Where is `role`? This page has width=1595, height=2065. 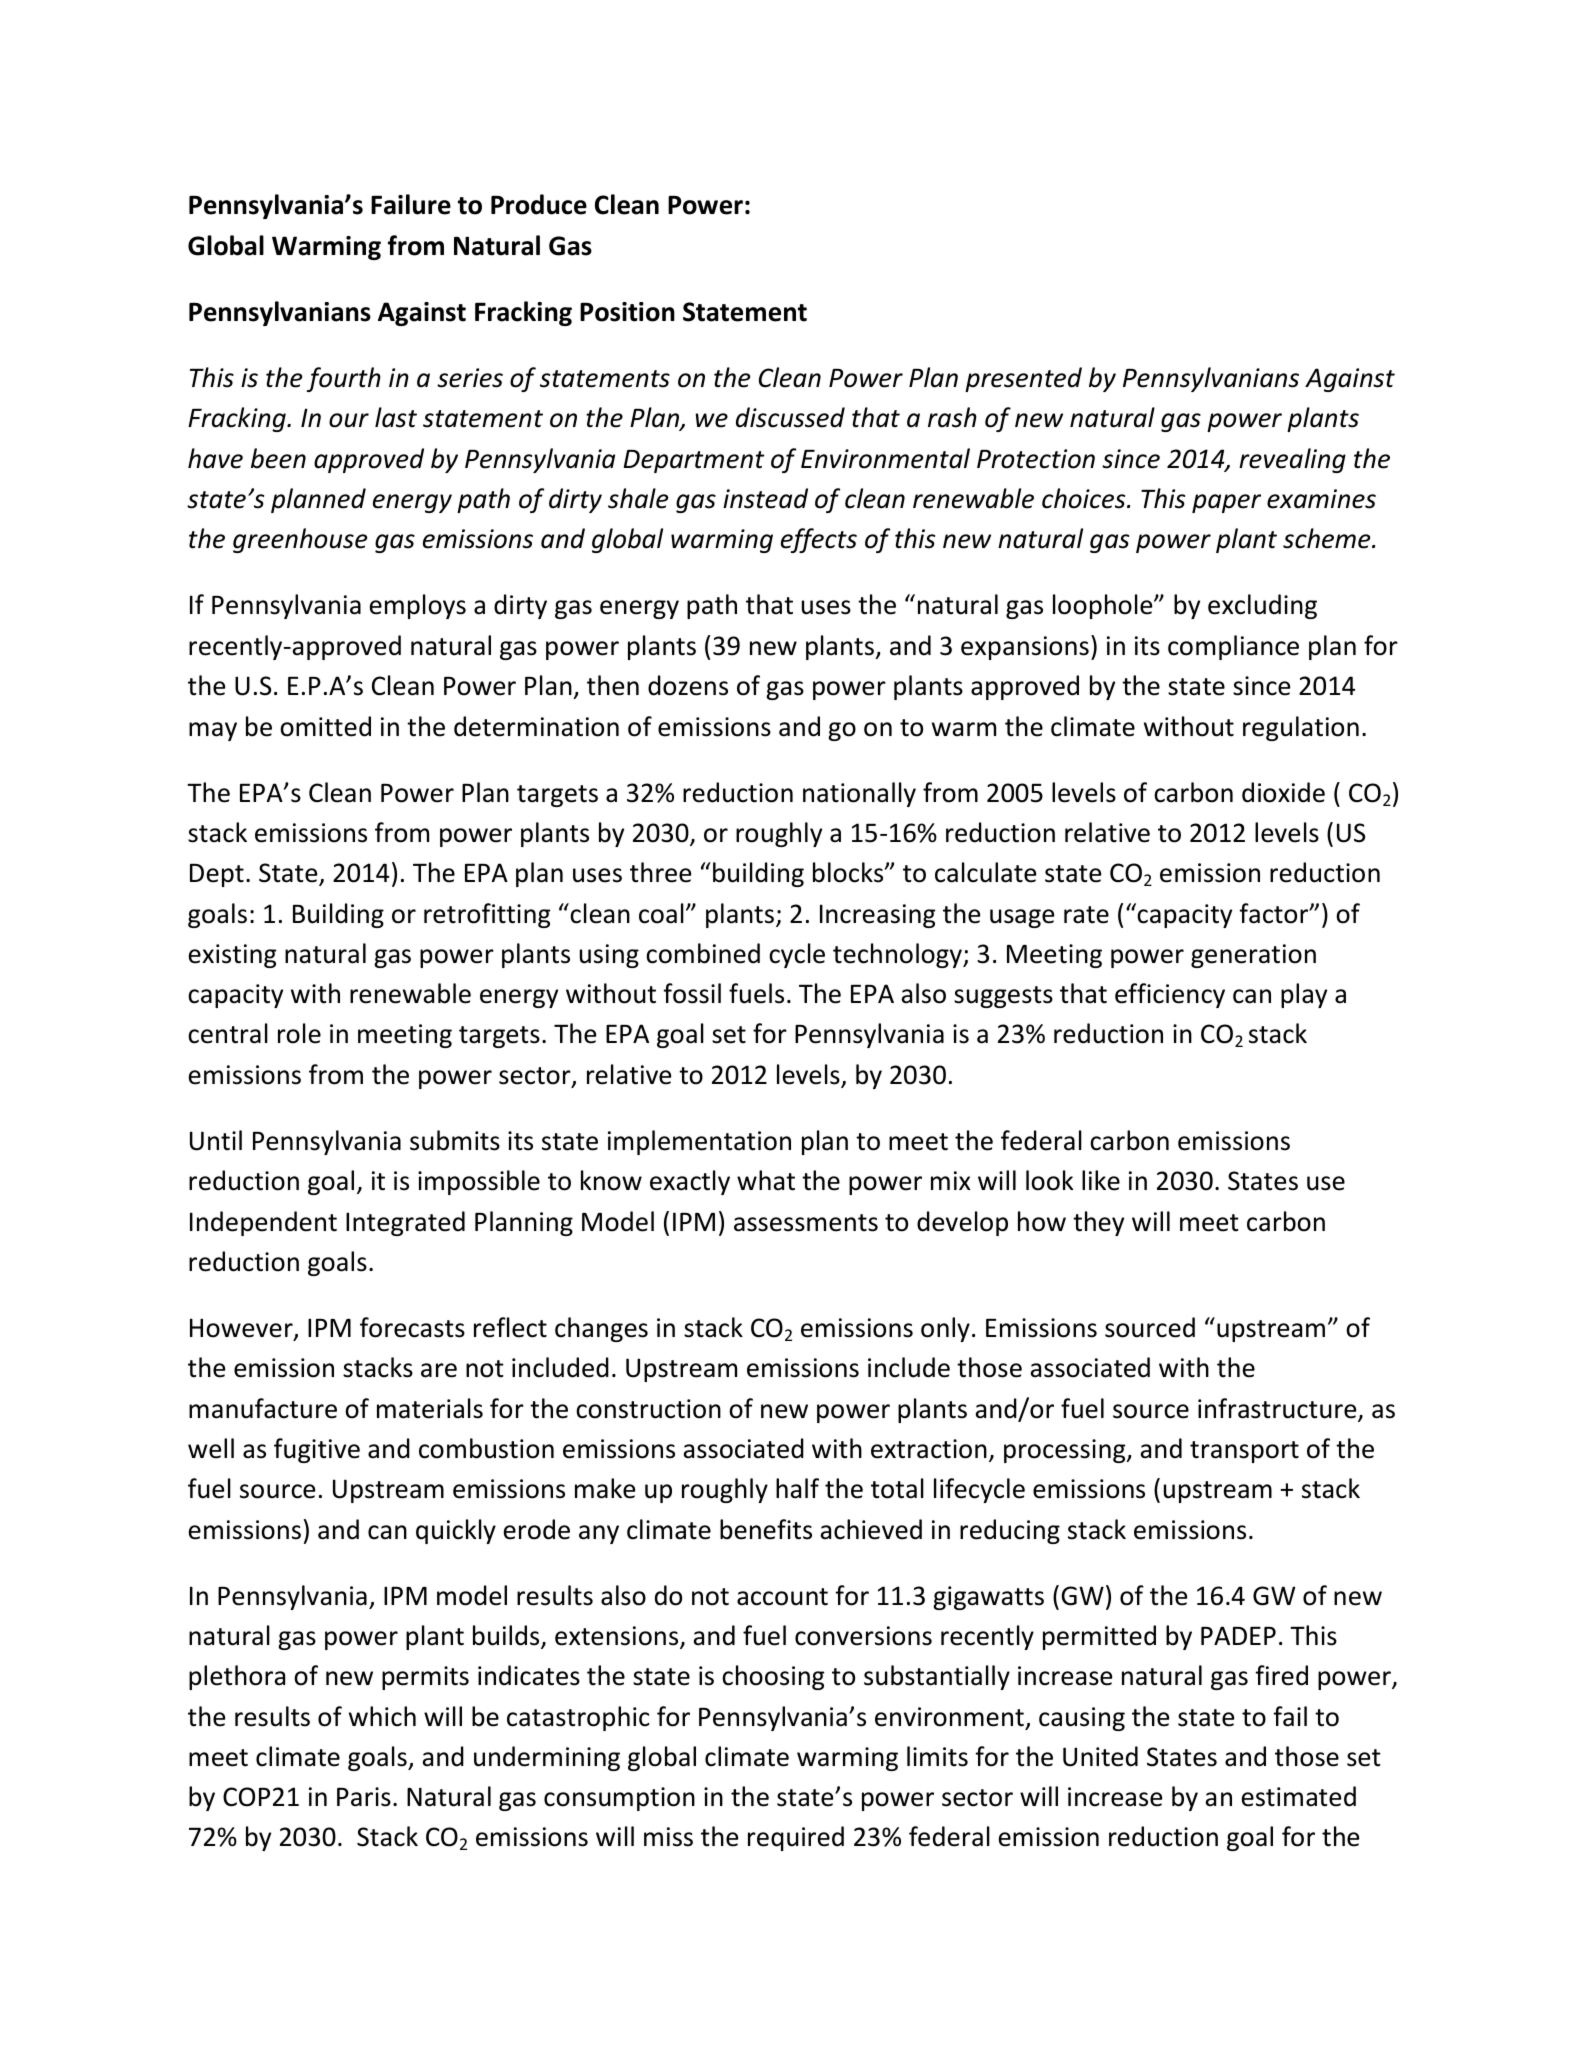 role is located at coordinates (299, 1033).
